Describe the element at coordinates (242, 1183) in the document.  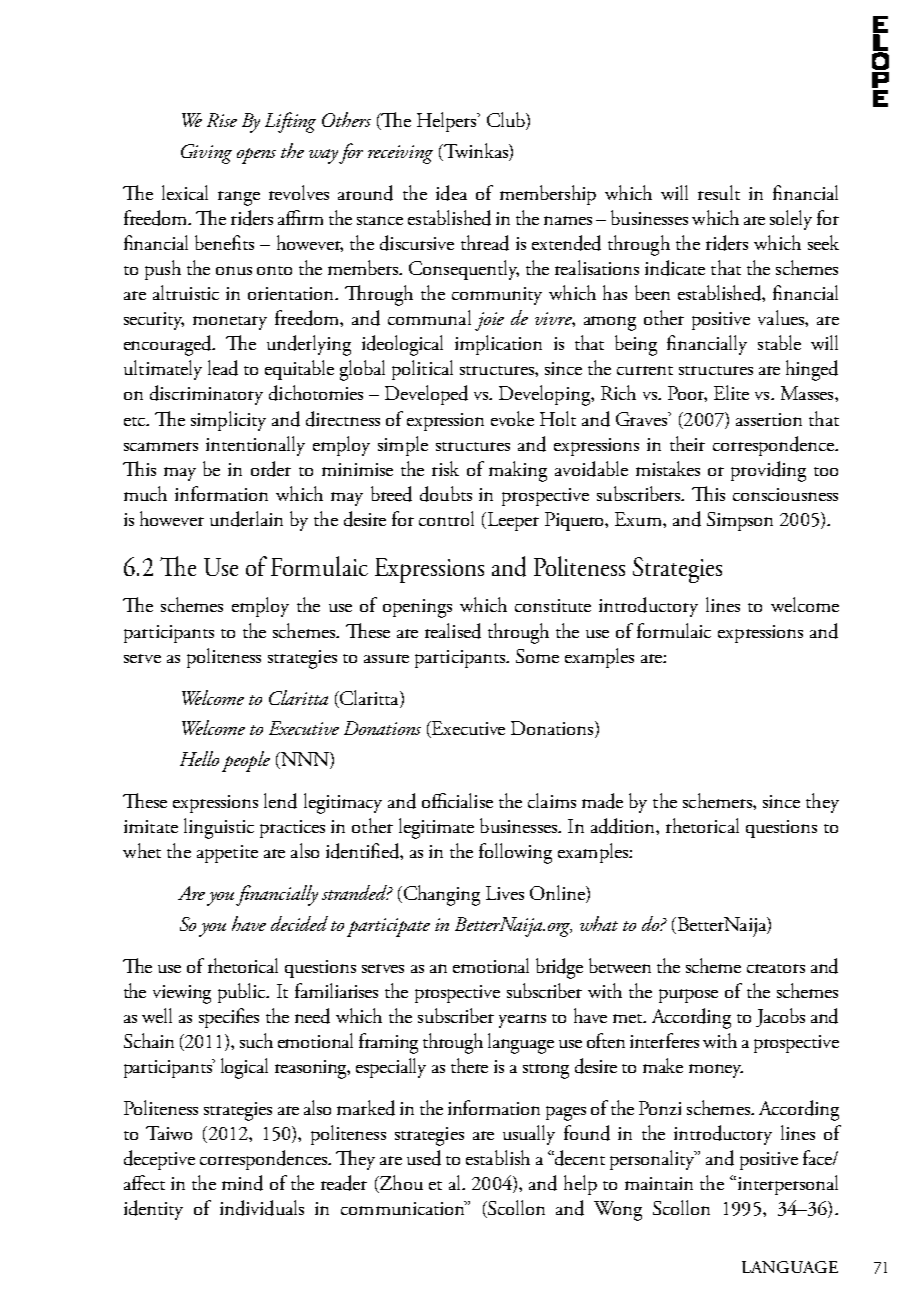
I see `mind` at that location.
